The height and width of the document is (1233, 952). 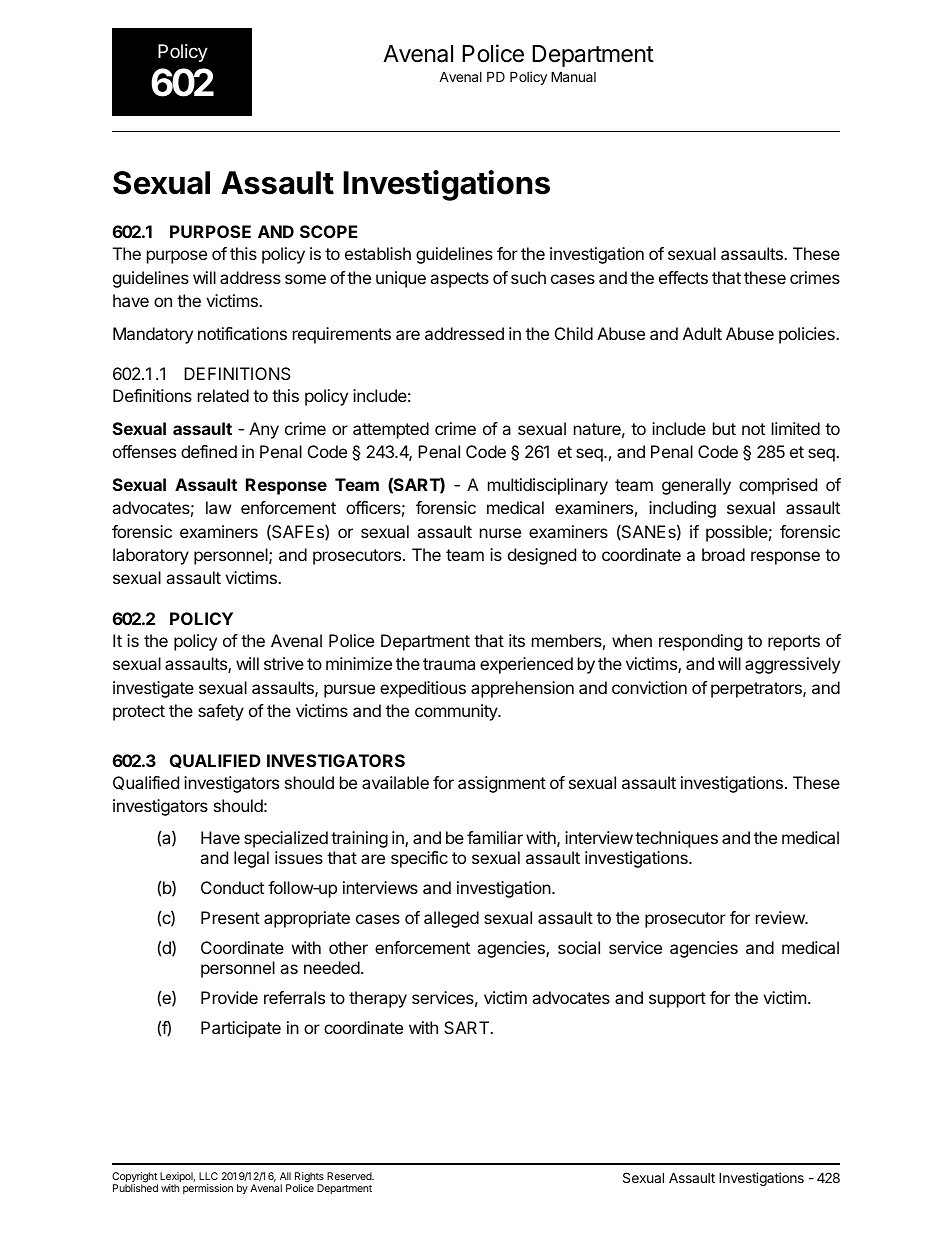 What do you see at coordinates (459, 280) in the document?
I see `aspects` at bounding box center [459, 280].
